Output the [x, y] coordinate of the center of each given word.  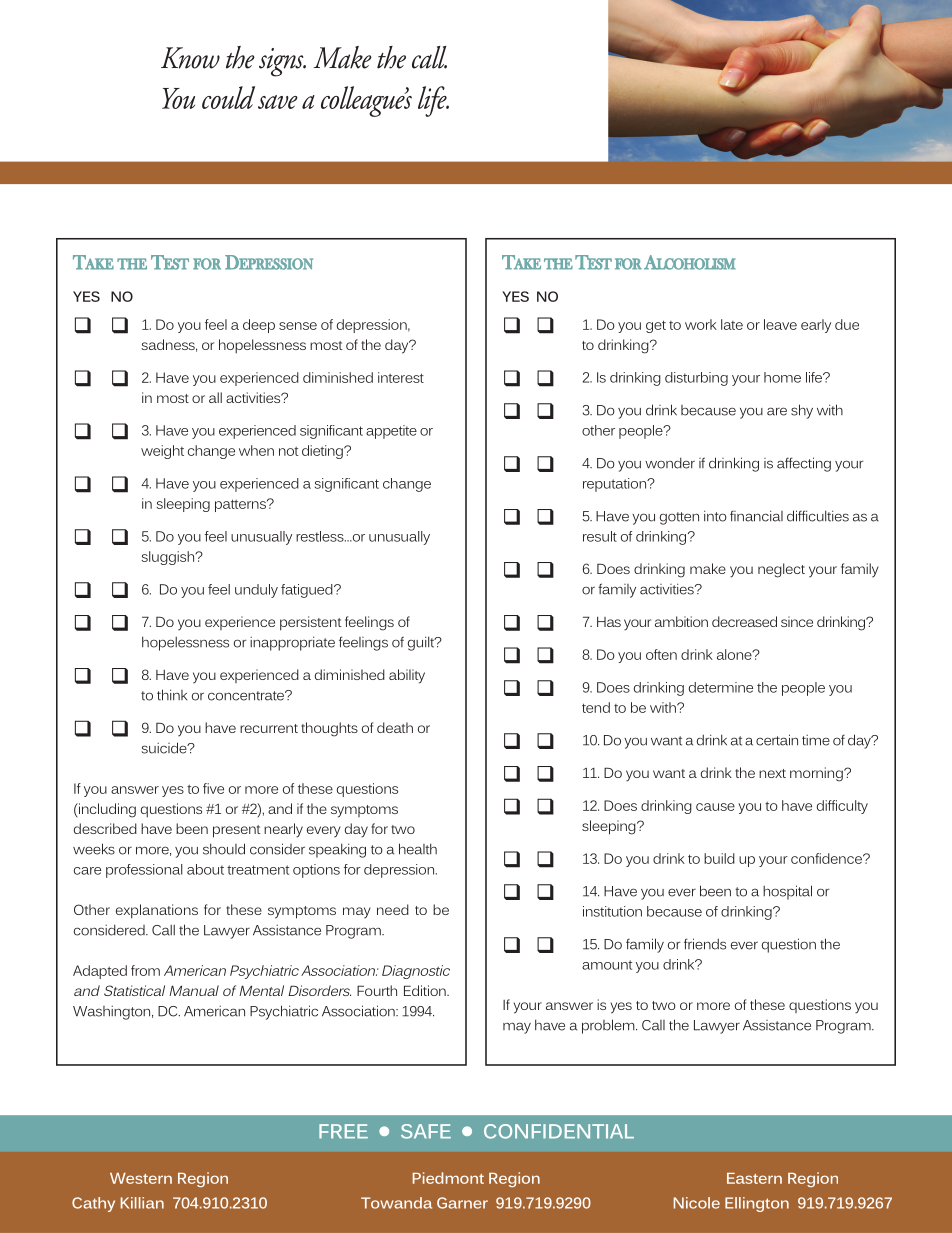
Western [141, 1178]
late [732, 324]
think [172, 695]
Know [190, 58]
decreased [744, 621]
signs [282, 62]
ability [407, 676]
